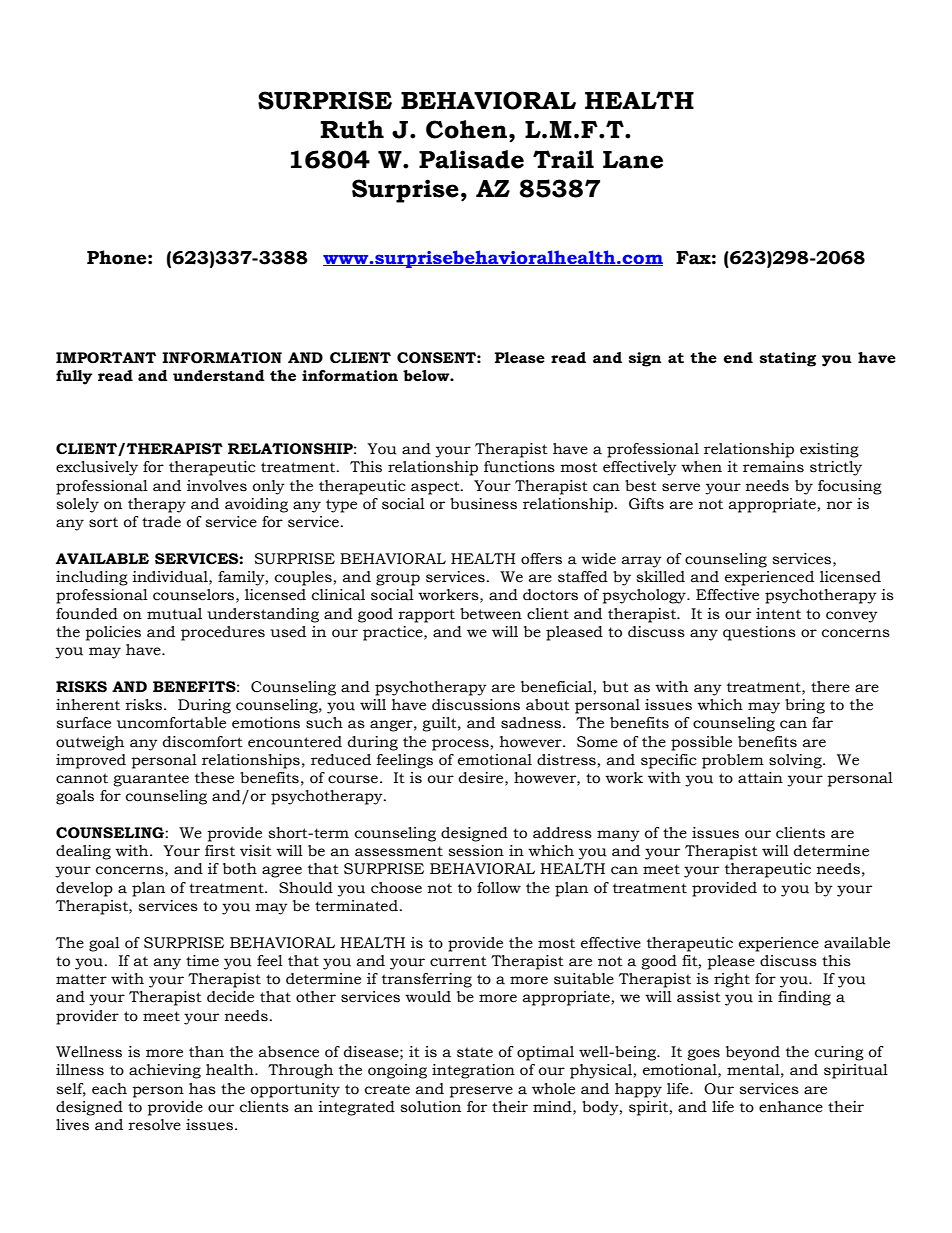  Describe the element at coordinates (174, 614) in the screenshot. I see `mutual` at that location.
